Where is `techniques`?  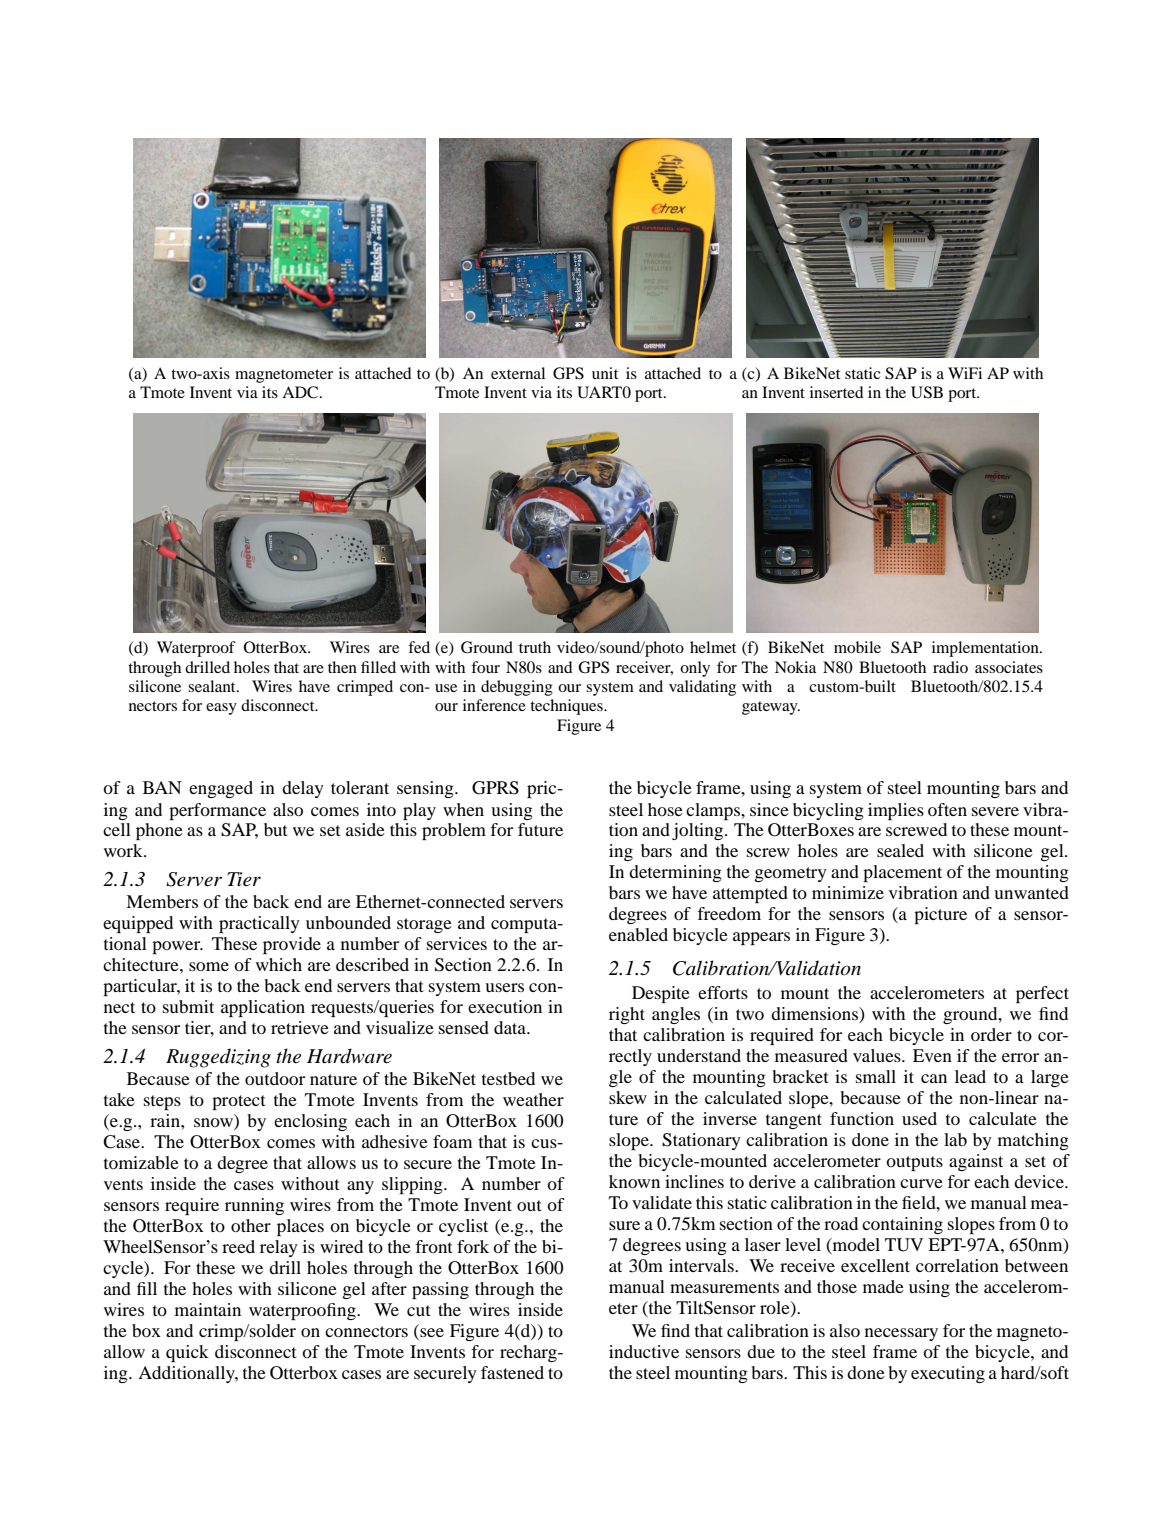
techniques is located at coordinates (567, 707).
